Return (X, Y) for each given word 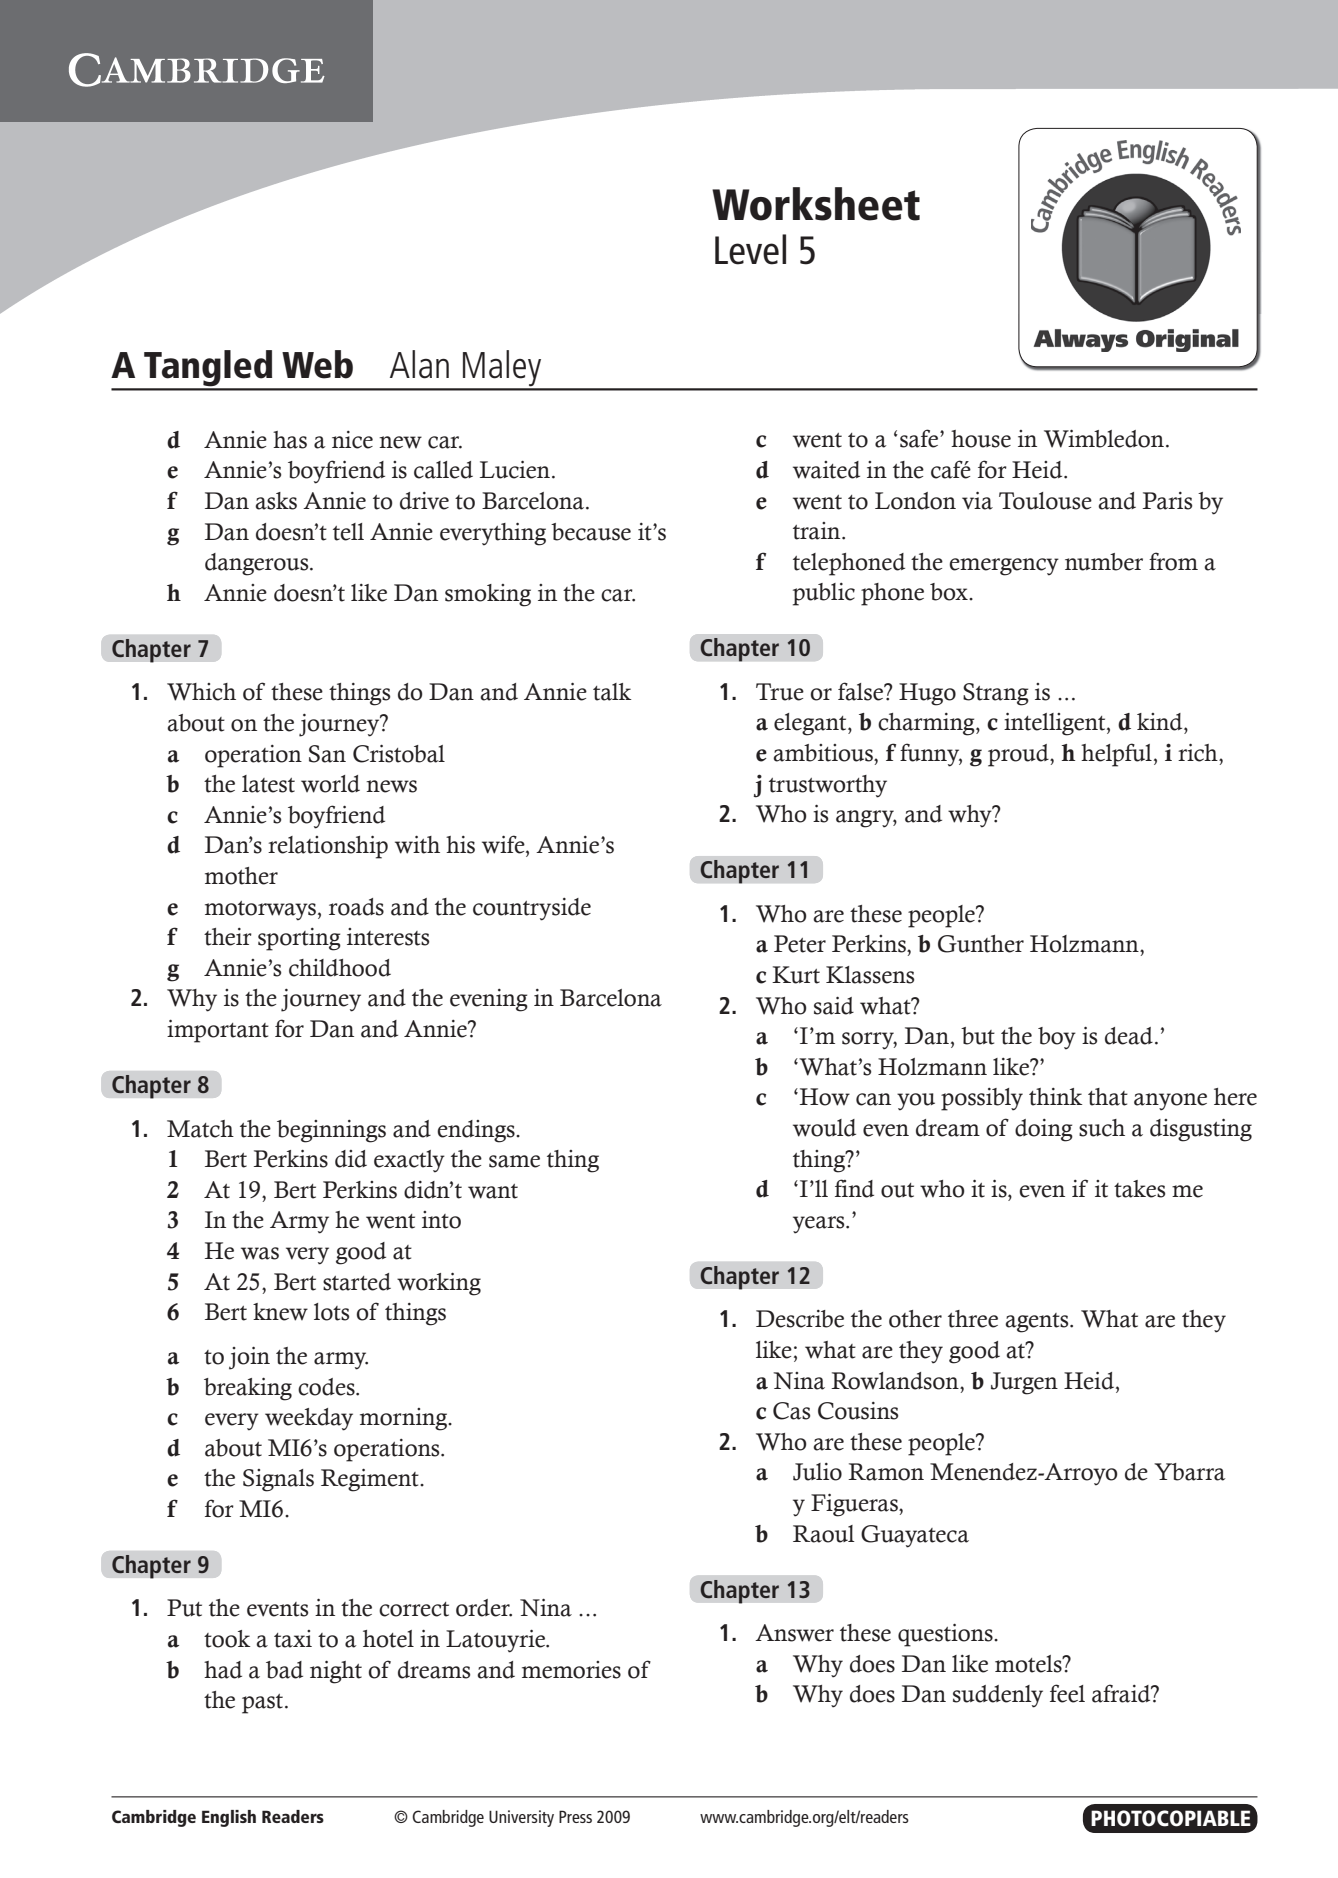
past (264, 1704)
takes (1139, 1189)
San (327, 754)
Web (317, 364)
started (357, 1282)
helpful (1116, 755)
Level (750, 249)
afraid (1122, 1693)
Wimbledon (1105, 439)
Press (575, 1816)
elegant (811, 724)
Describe (800, 1319)
